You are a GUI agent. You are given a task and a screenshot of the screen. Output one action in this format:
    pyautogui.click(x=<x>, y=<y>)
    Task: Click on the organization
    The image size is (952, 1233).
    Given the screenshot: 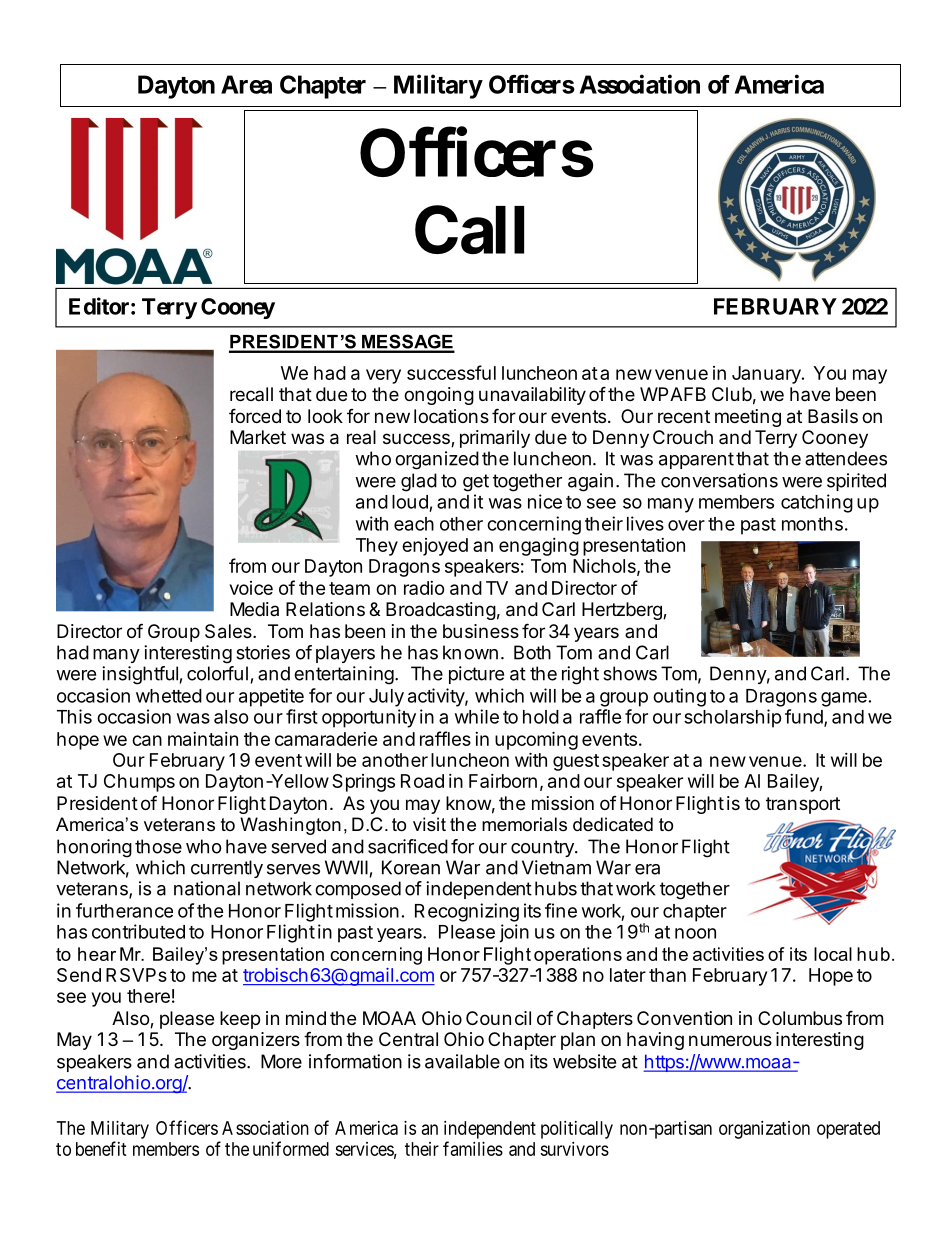 What is the action you would take?
    pyautogui.click(x=764, y=1130)
